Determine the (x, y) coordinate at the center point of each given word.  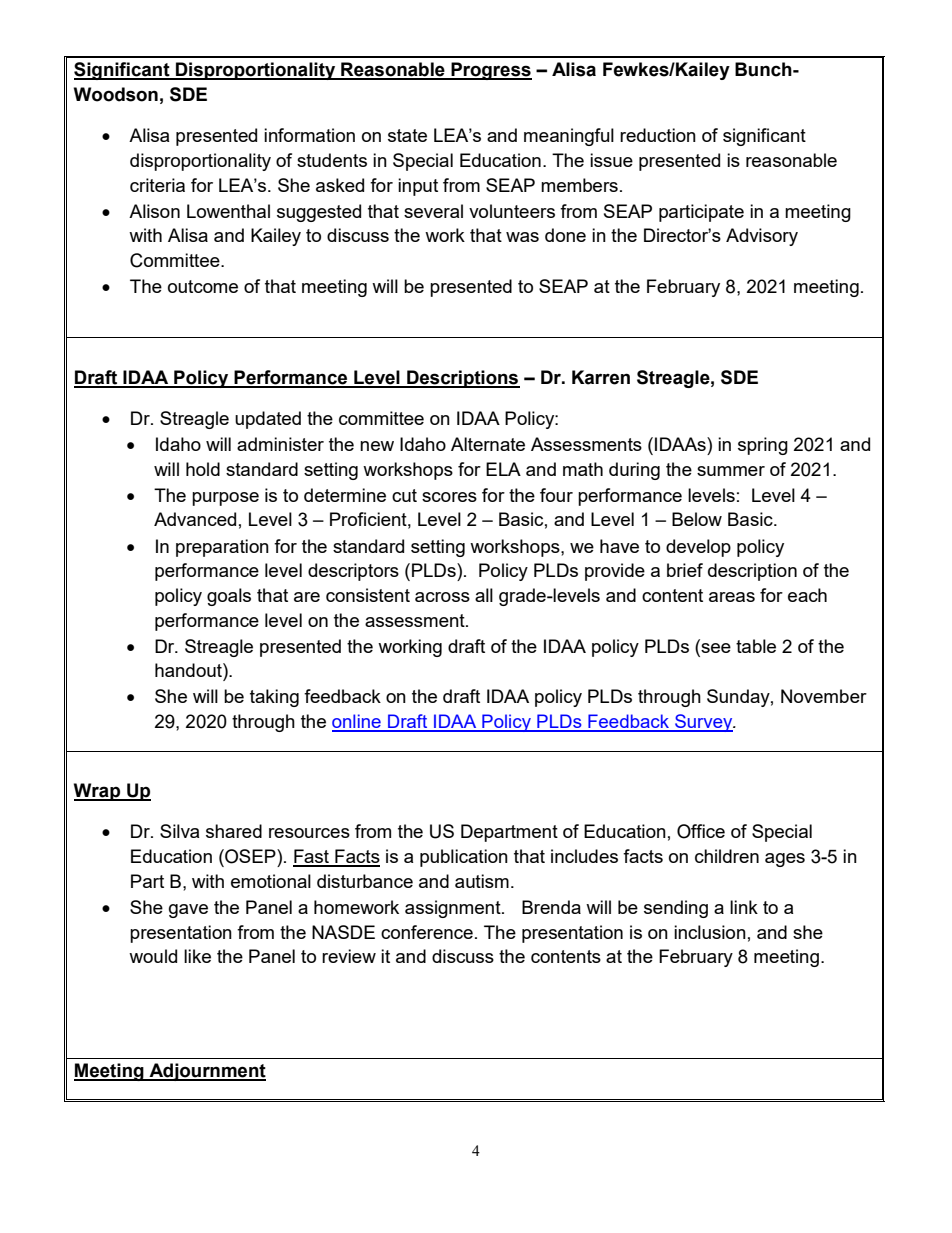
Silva (179, 831)
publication (464, 858)
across (442, 597)
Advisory (762, 237)
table (756, 646)
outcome (203, 286)
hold (203, 469)
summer (731, 471)
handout (189, 670)
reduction (658, 135)
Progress (490, 71)
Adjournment (206, 1072)
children (727, 856)
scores (449, 497)
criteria (157, 185)
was (522, 237)
